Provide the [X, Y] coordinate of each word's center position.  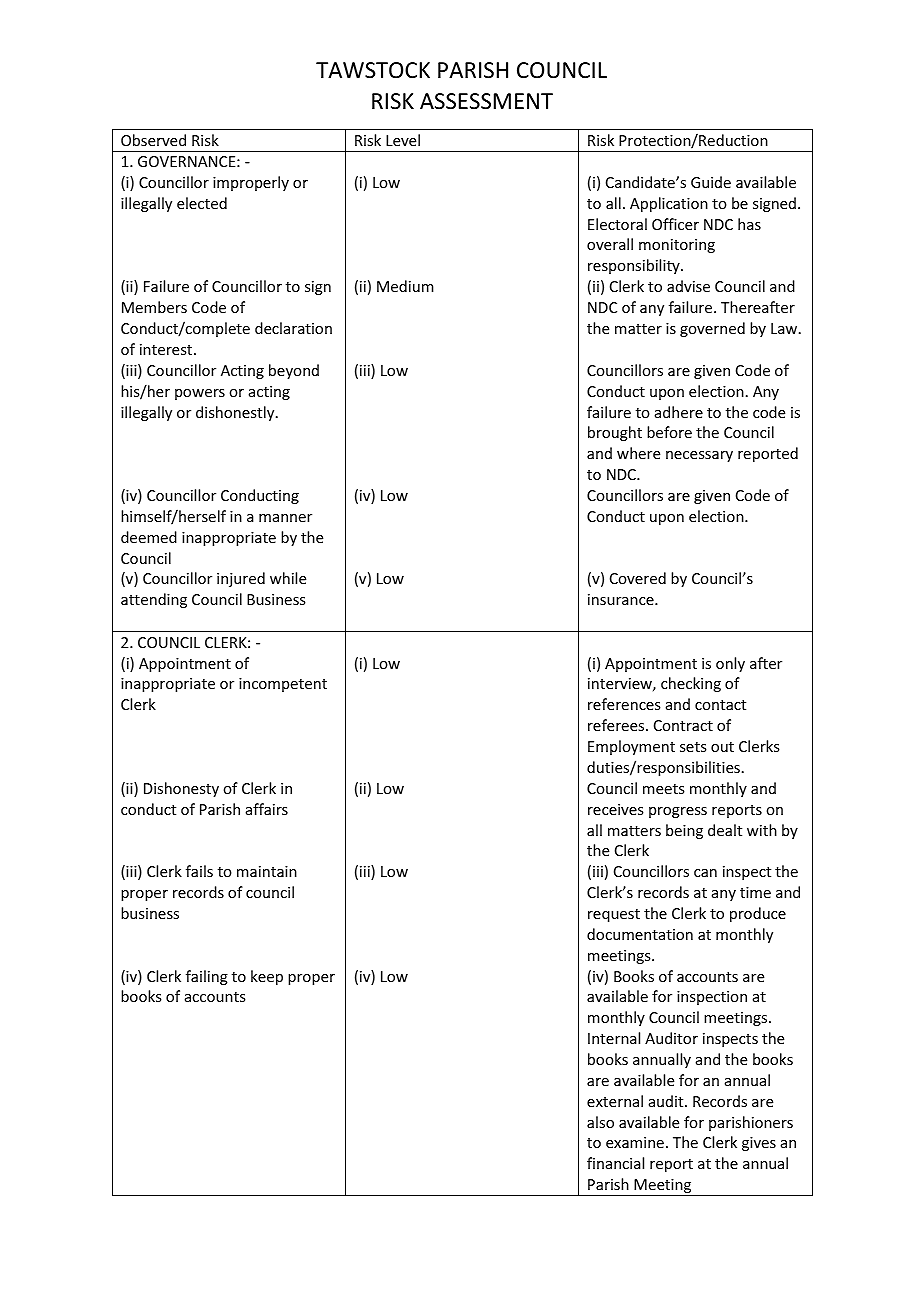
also [600, 1122]
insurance [622, 599]
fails [199, 871]
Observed [153, 140]
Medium [405, 286]
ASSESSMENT [486, 101]
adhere [679, 412]
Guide [711, 182]
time [755, 892]
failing [207, 977]
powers [200, 394]
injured [241, 579]
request [614, 915]
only [730, 664]
